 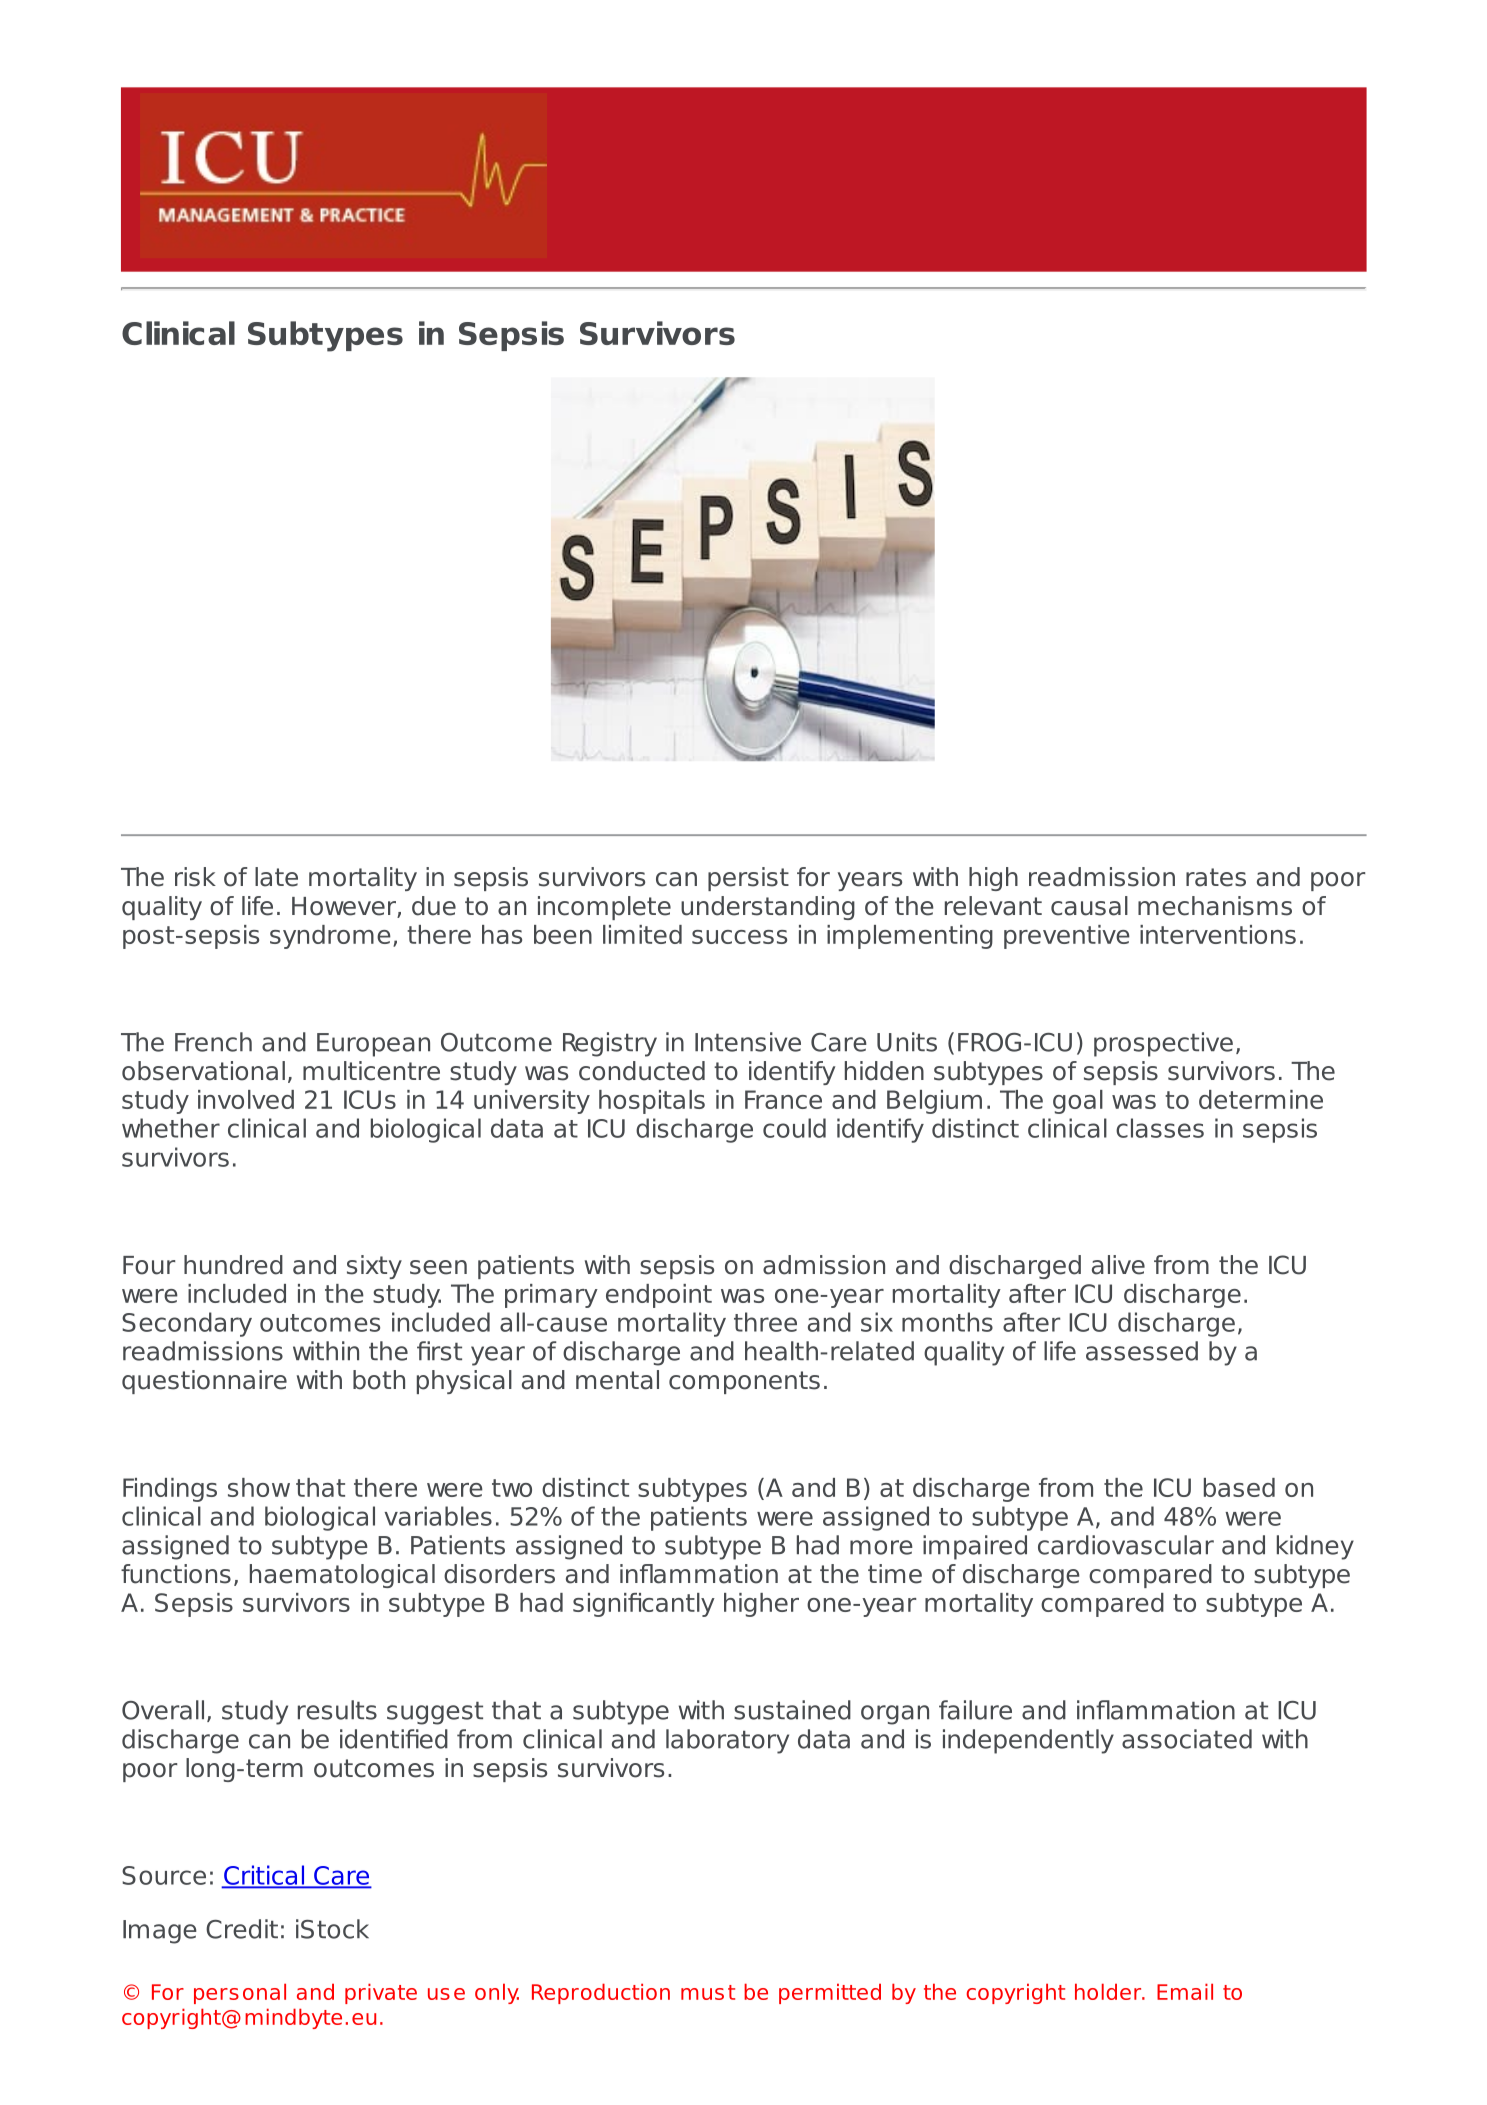 I want to click on Reproduction, so click(x=601, y=1993).
